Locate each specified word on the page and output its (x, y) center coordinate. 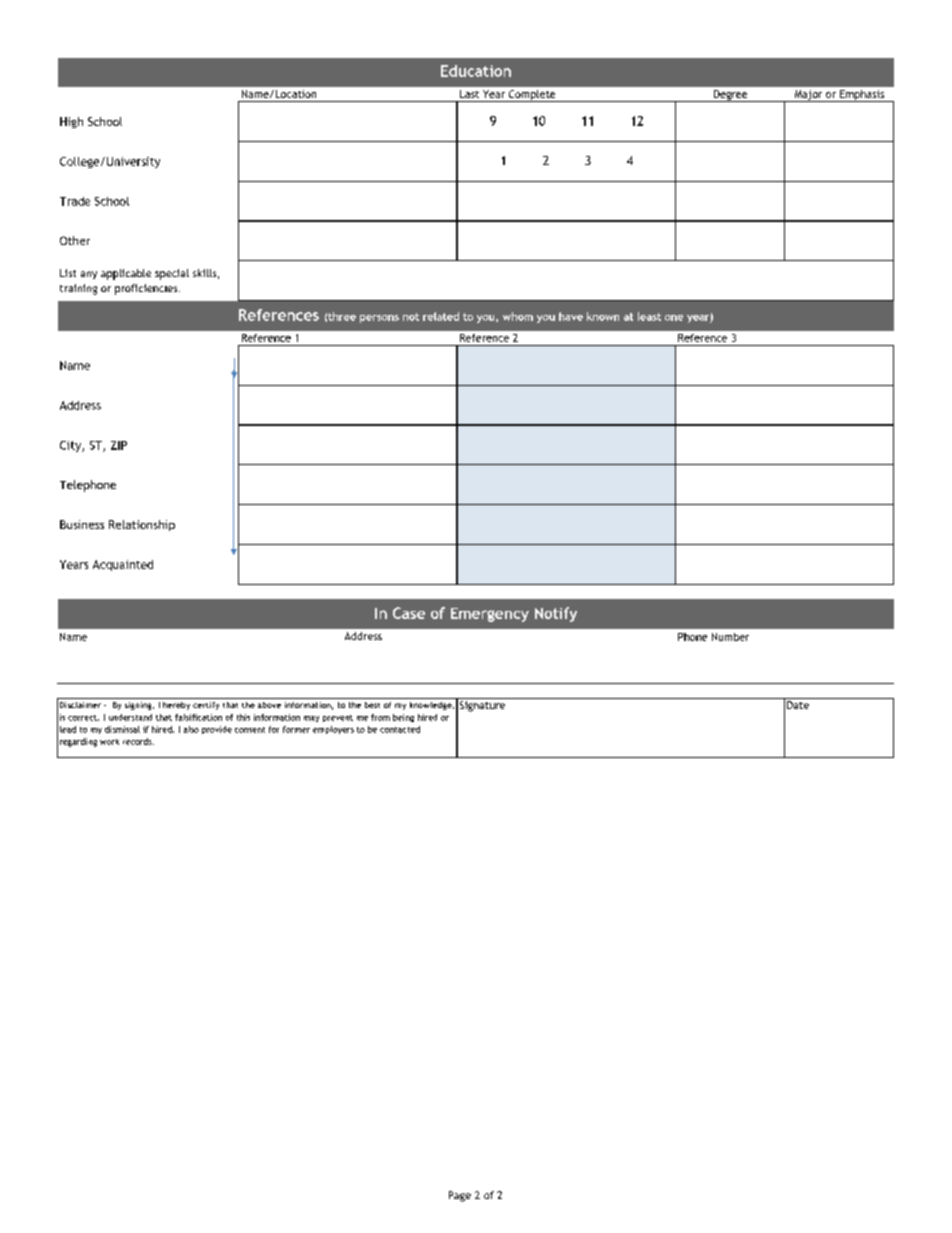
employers (333, 730)
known (603, 316)
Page (460, 1196)
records (138, 741)
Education (476, 71)
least (649, 316)
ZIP (119, 445)
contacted (400, 729)
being (403, 718)
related (441, 316)
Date (798, 705)
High (71, 122)
